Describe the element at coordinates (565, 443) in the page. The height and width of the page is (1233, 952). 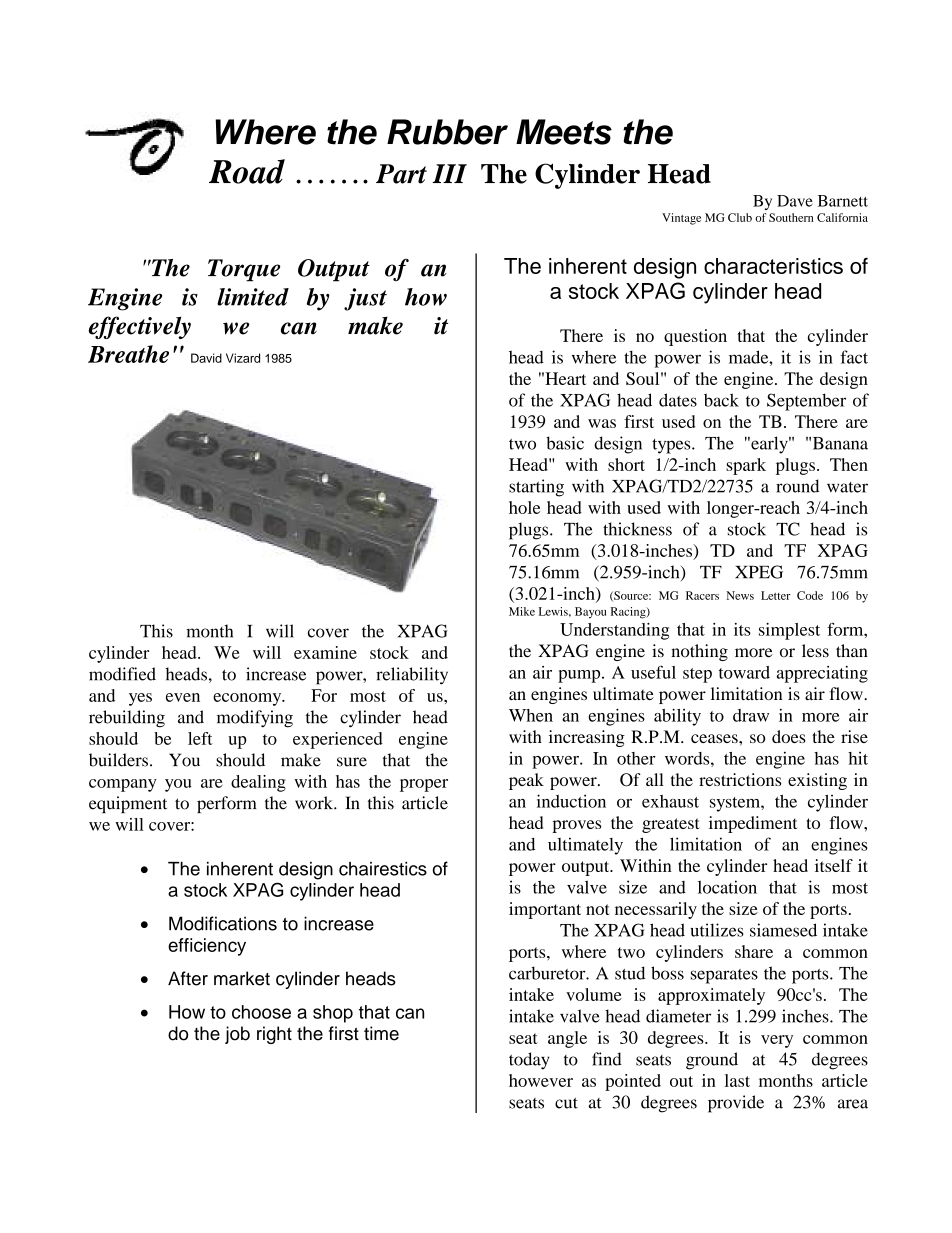
I see `basic` at that location.
